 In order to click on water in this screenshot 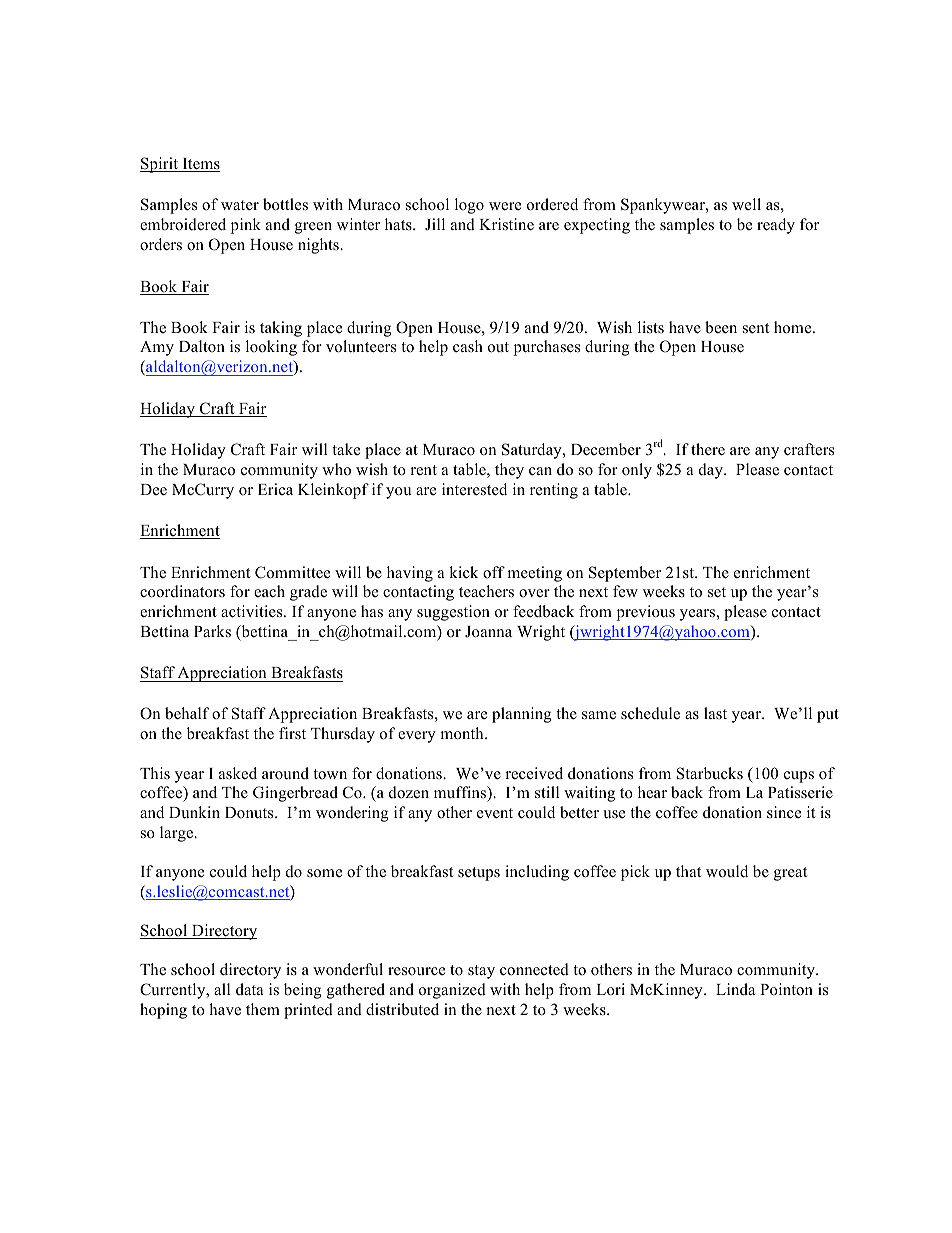, I will do `click(240, 205)`.
